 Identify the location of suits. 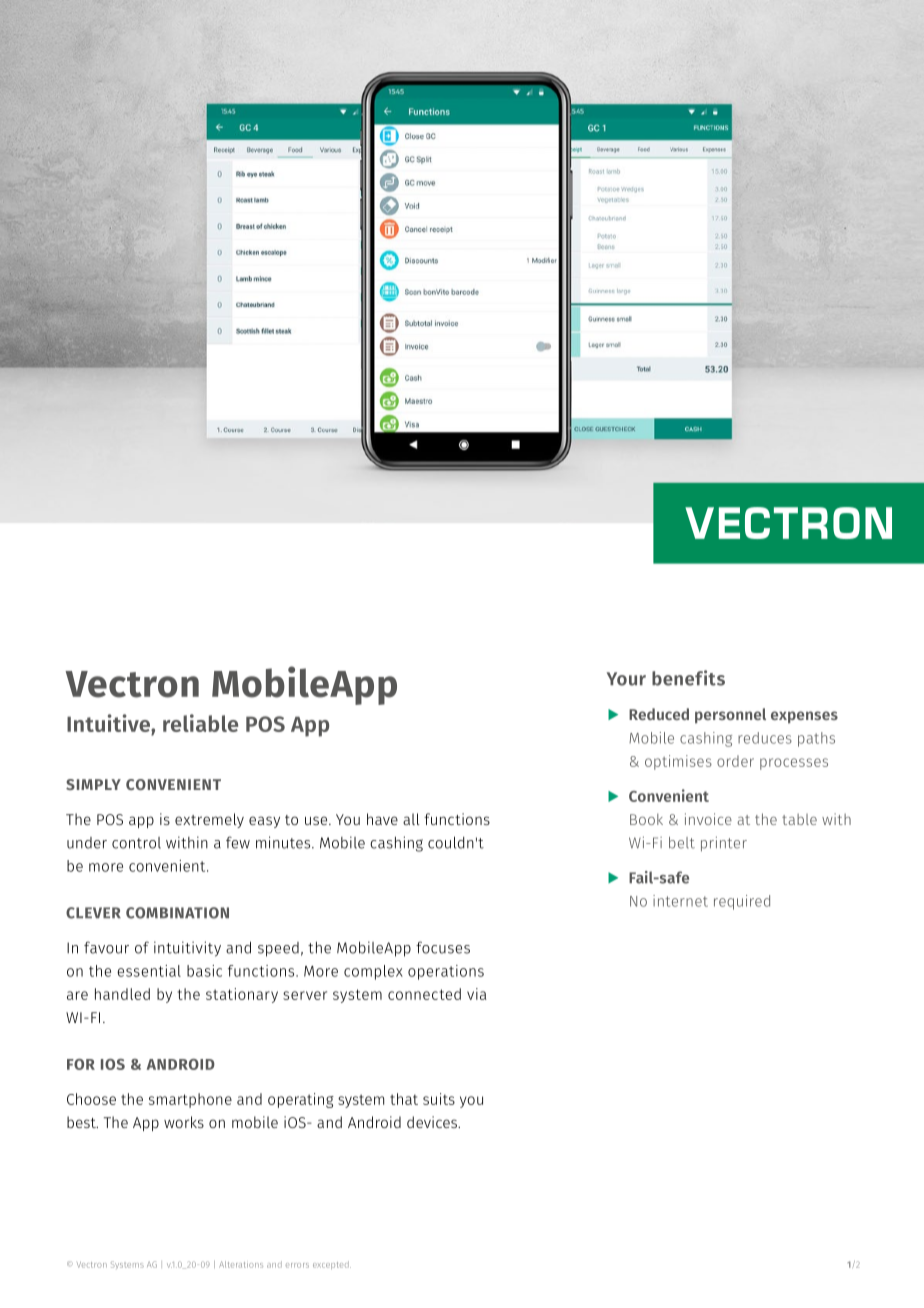
(439, 1099).
